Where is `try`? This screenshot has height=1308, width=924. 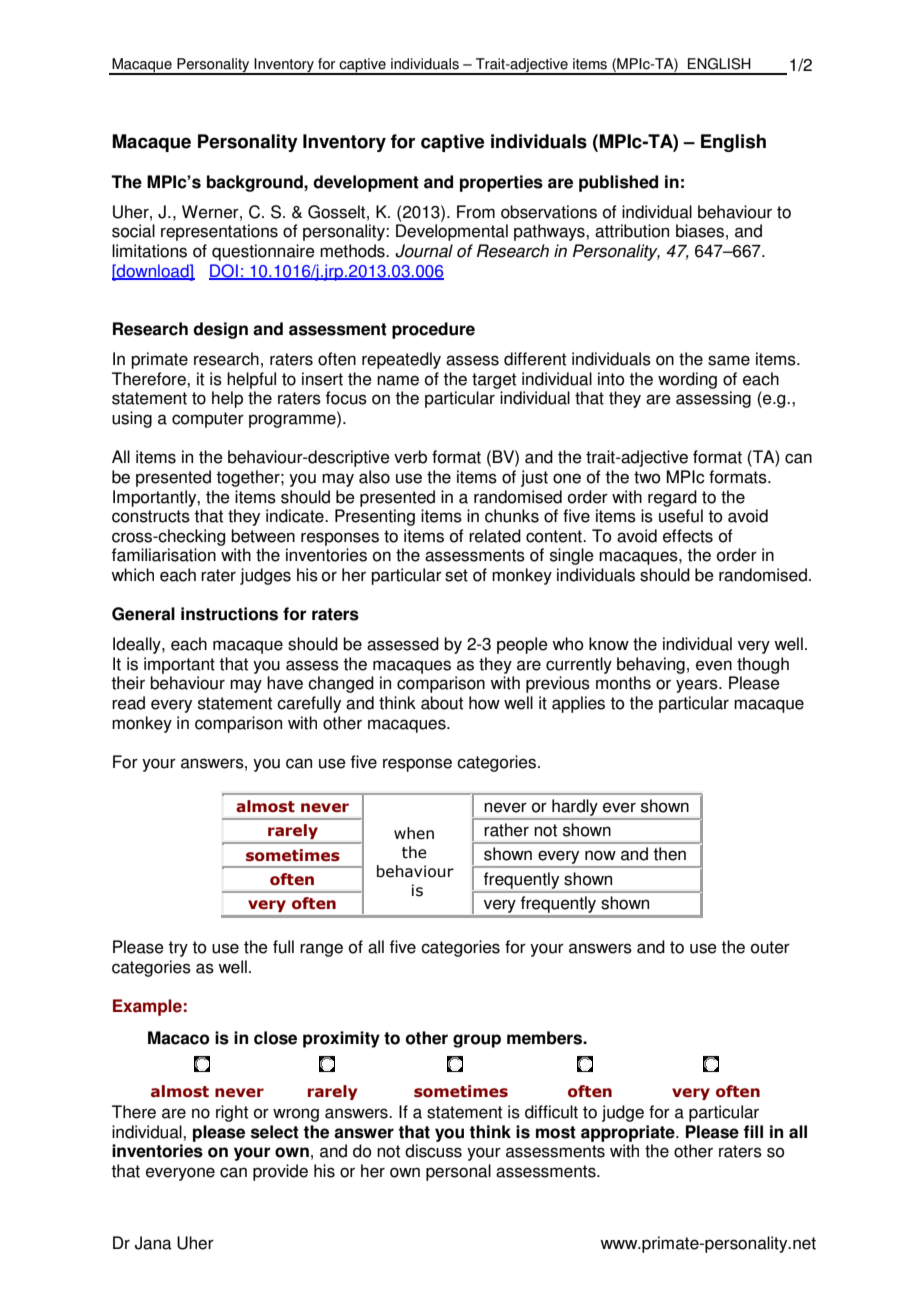
try is located at coordinates (178, 949).
